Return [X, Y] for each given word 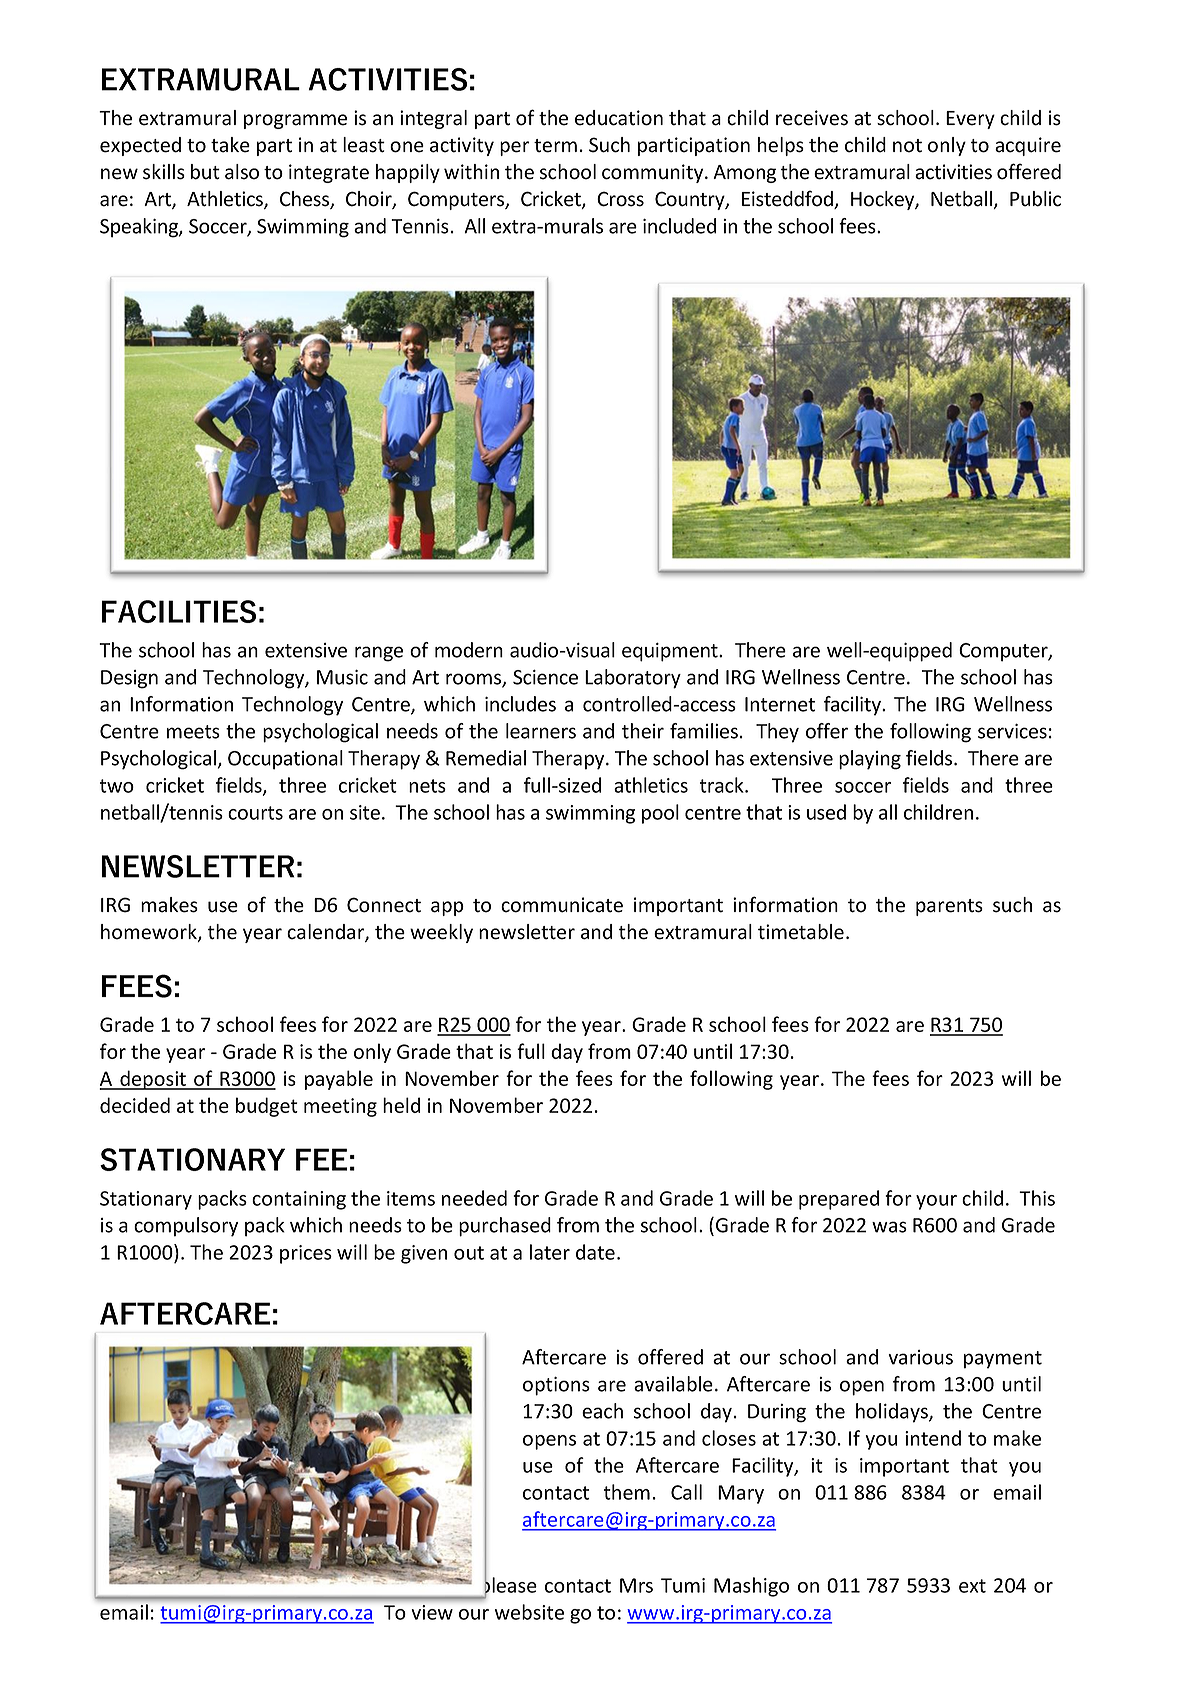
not [907, 146]
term [555, 146]
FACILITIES [179, 611]
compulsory [186, 1227]
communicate [562, 905]
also [242, 172]
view [432, 1612]
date [595, 1252]
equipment [671, 652]
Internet [780, 704]
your [936, 1202]
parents [949, 907]
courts [255, 813]
